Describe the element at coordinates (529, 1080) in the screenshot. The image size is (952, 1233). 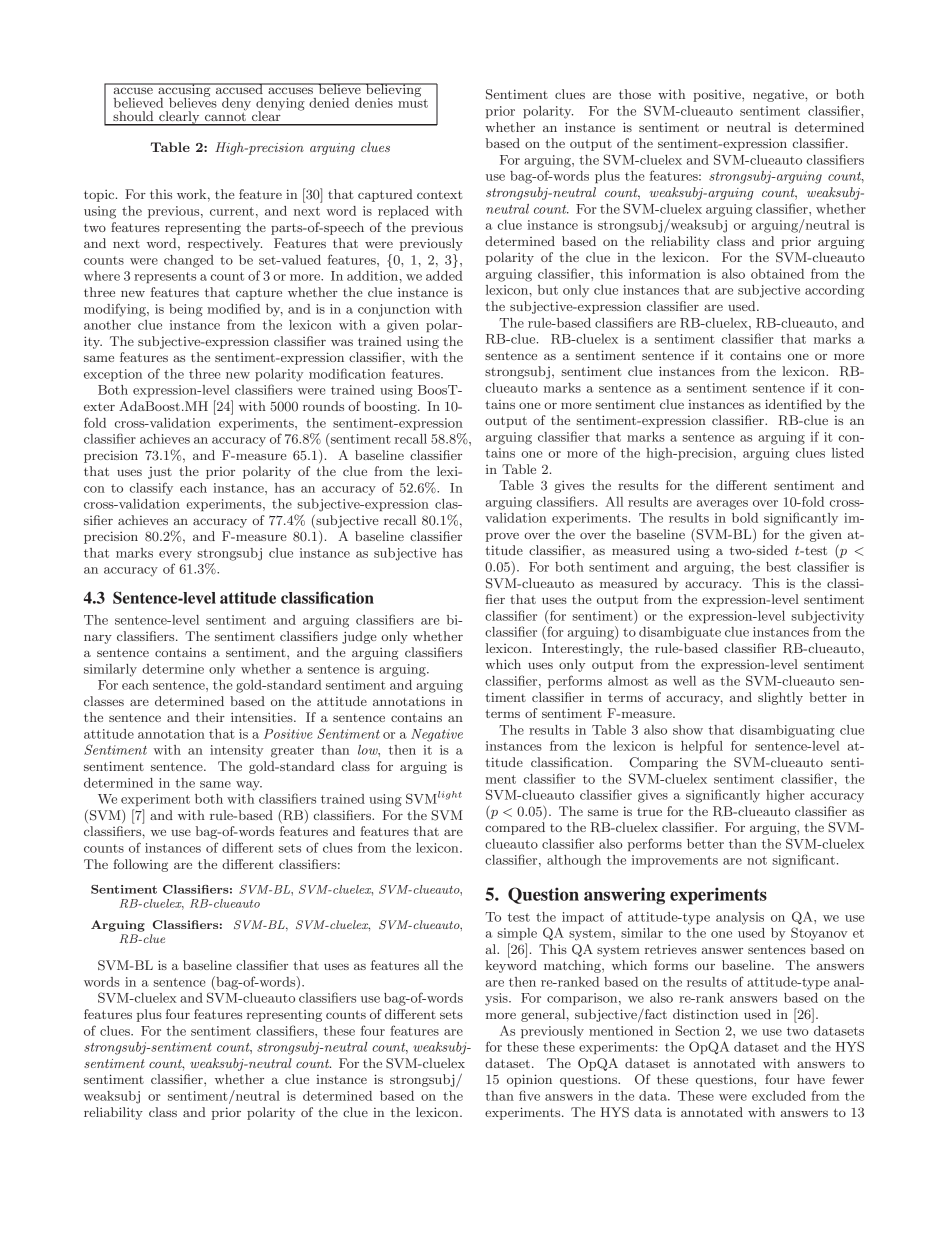
I see `opinion` at that location.
